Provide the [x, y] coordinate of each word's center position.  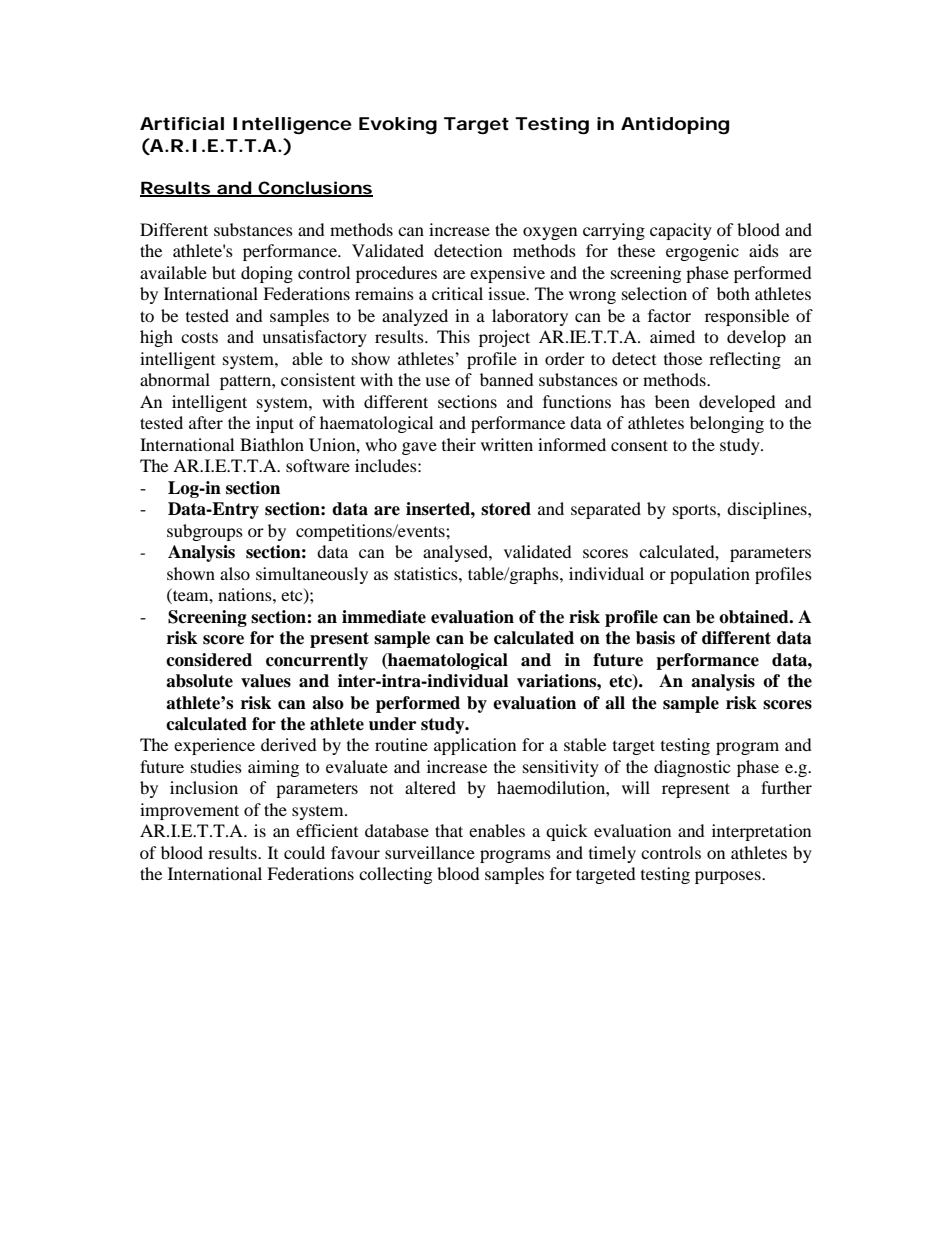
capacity [681, 231]
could [304, 852]
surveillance [430, 852]
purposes [729, 877]
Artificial [182, 124]
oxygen [550, 233]
